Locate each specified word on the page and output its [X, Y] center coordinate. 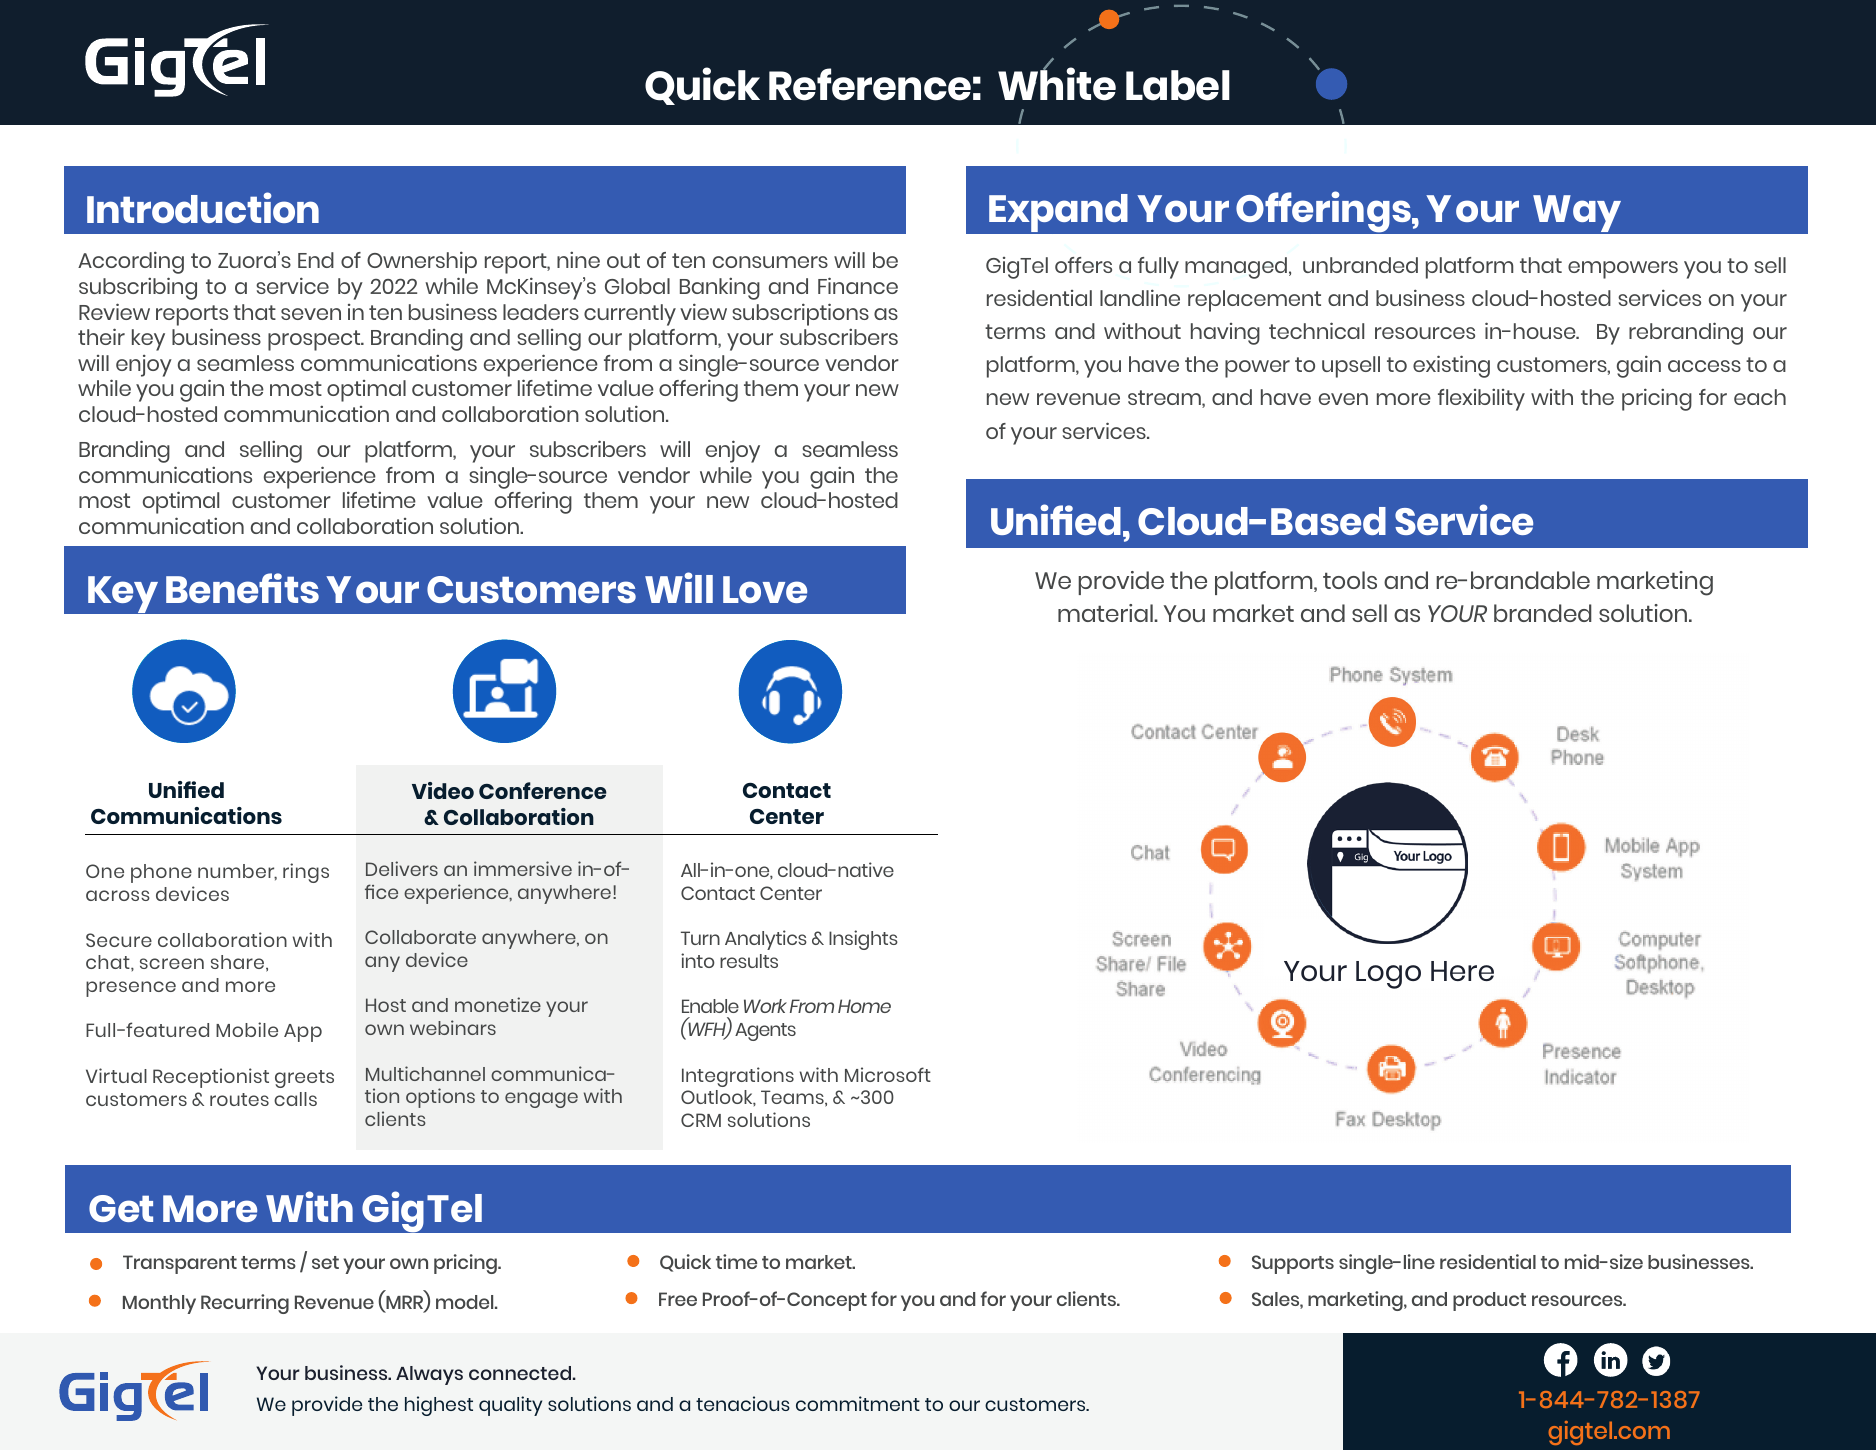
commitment [858, 1403]
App [303, 1033]
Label [1178, 85]
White [1057, 83]
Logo [1388, 975]
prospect [315, 340]
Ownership [422, 262]
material [1106, 613]
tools [1350, 580]
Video [443, 790]
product [1489, 1301]
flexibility [1481, 399]
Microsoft [888, 1074]
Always [429, 1375]
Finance [858, 285]
